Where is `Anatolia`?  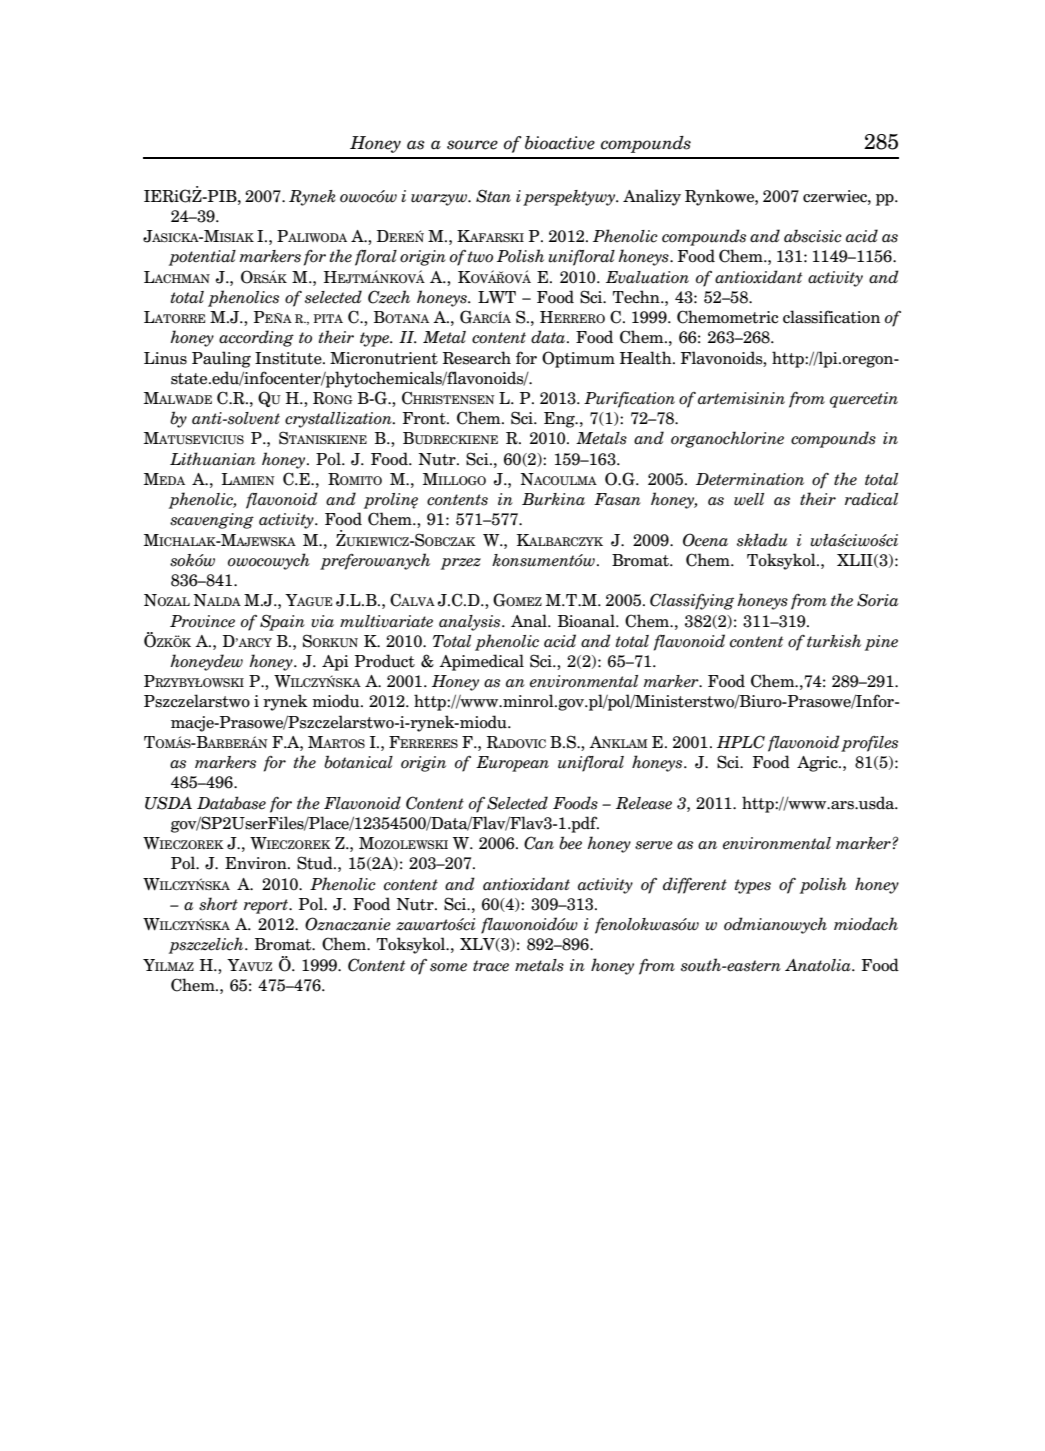
Anatolia is located at coordinates (819, 965).
